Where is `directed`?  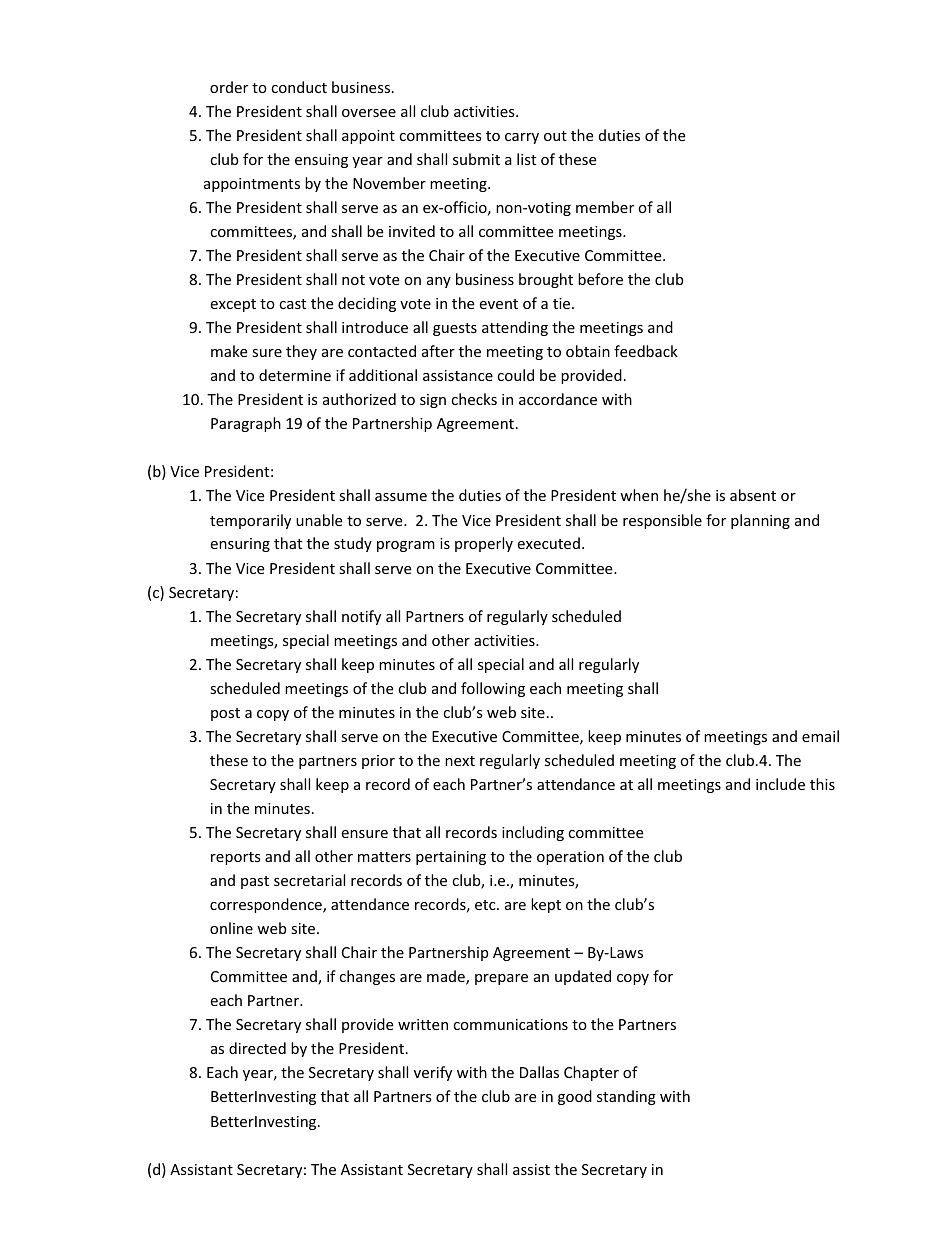
directed is located at coordinates (257, 1048).
